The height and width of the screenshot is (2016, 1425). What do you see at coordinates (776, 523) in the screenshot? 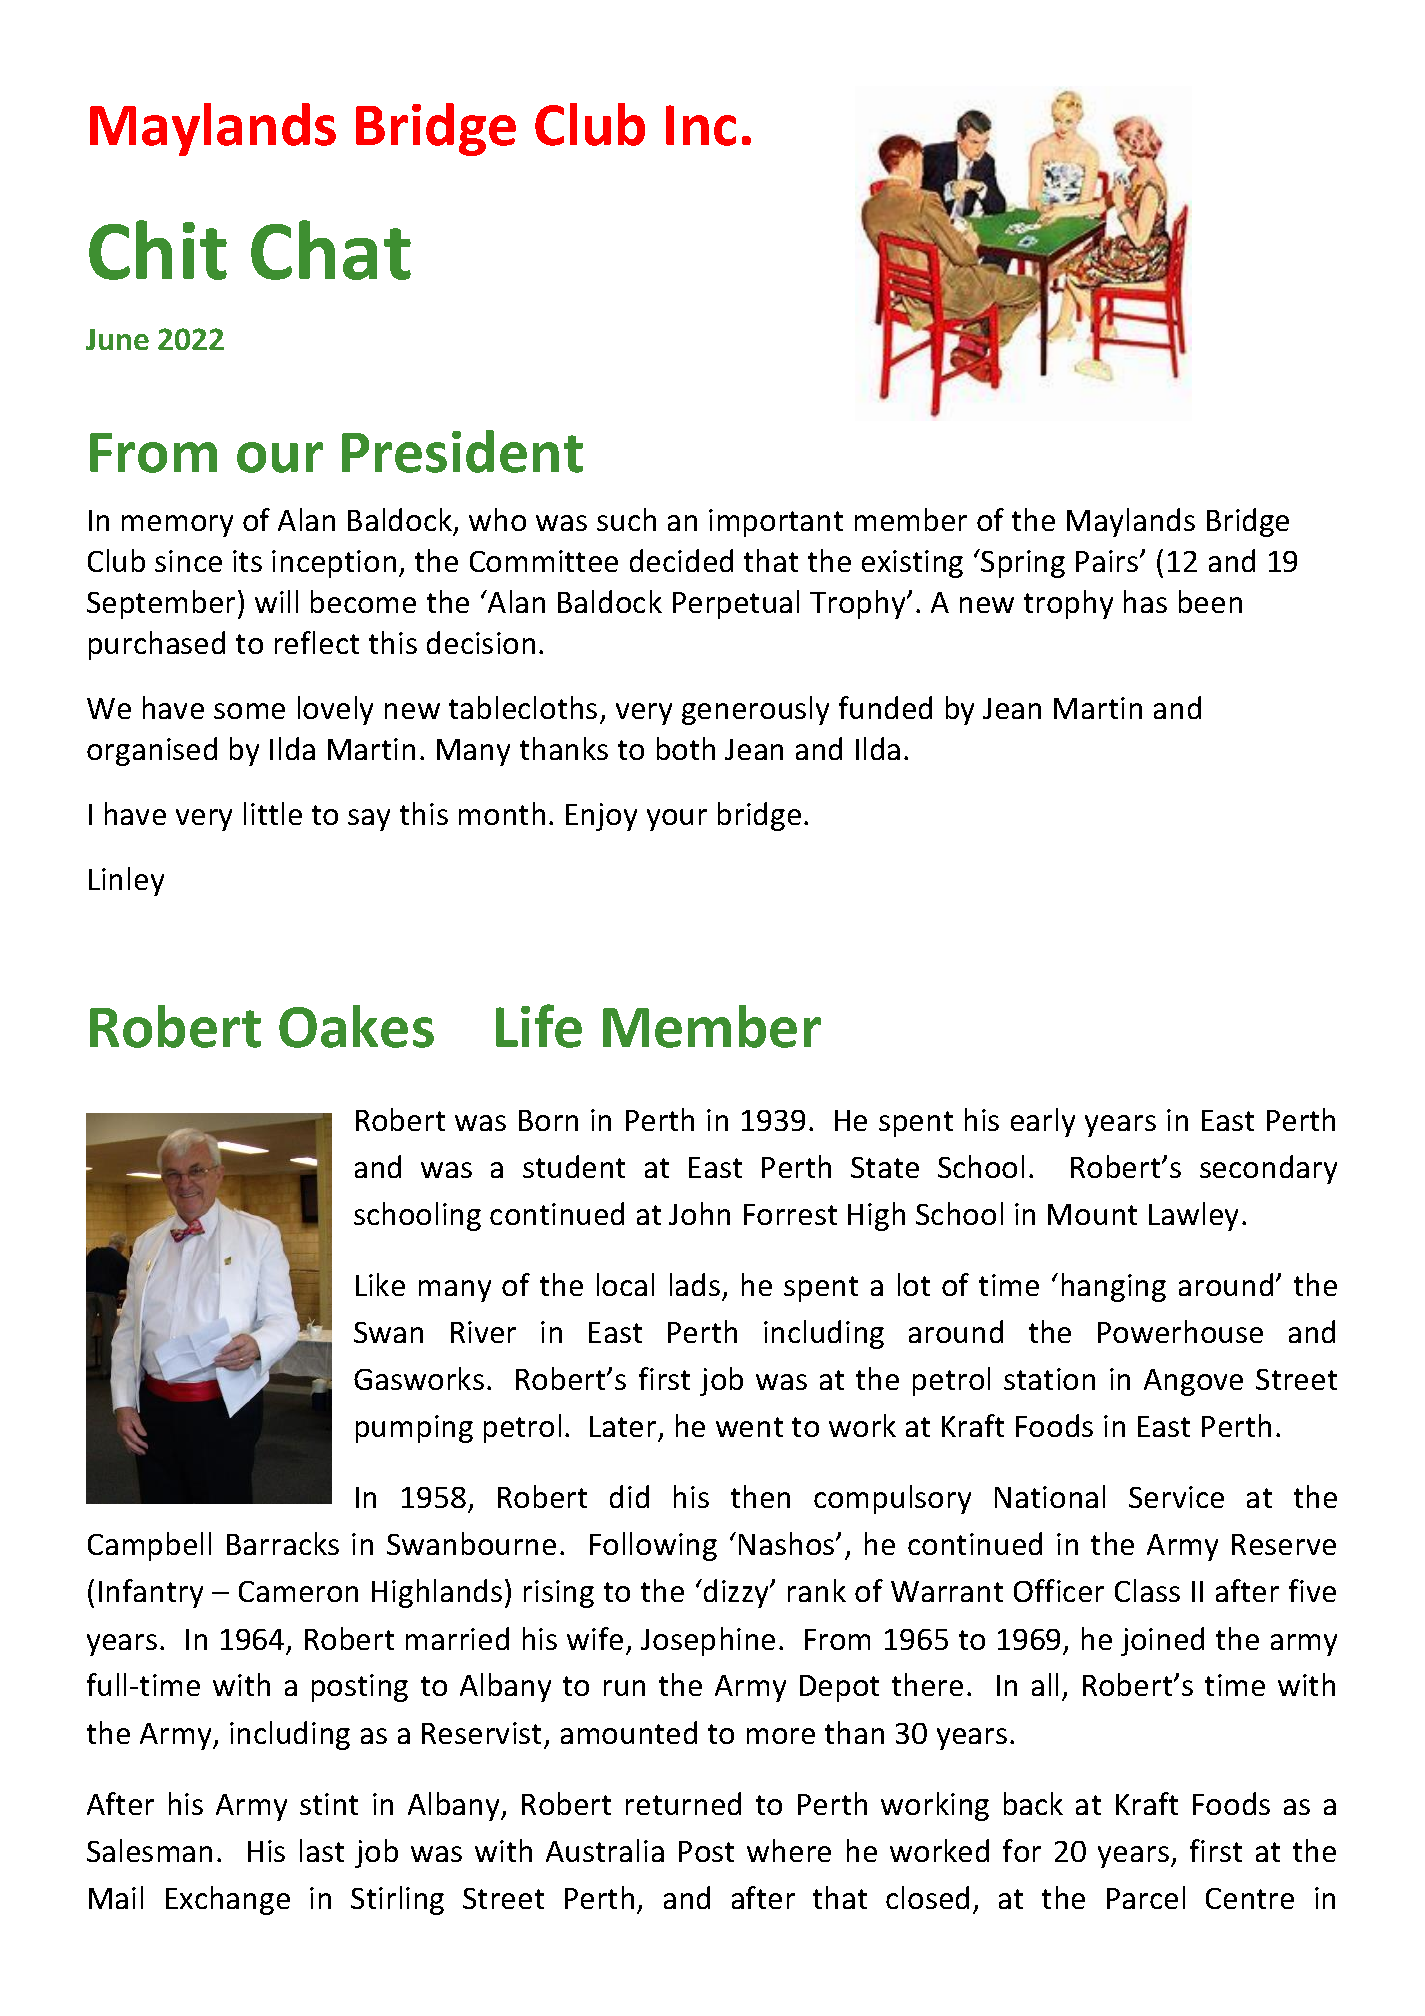
I see `important` at bounding box center [776, 523].
